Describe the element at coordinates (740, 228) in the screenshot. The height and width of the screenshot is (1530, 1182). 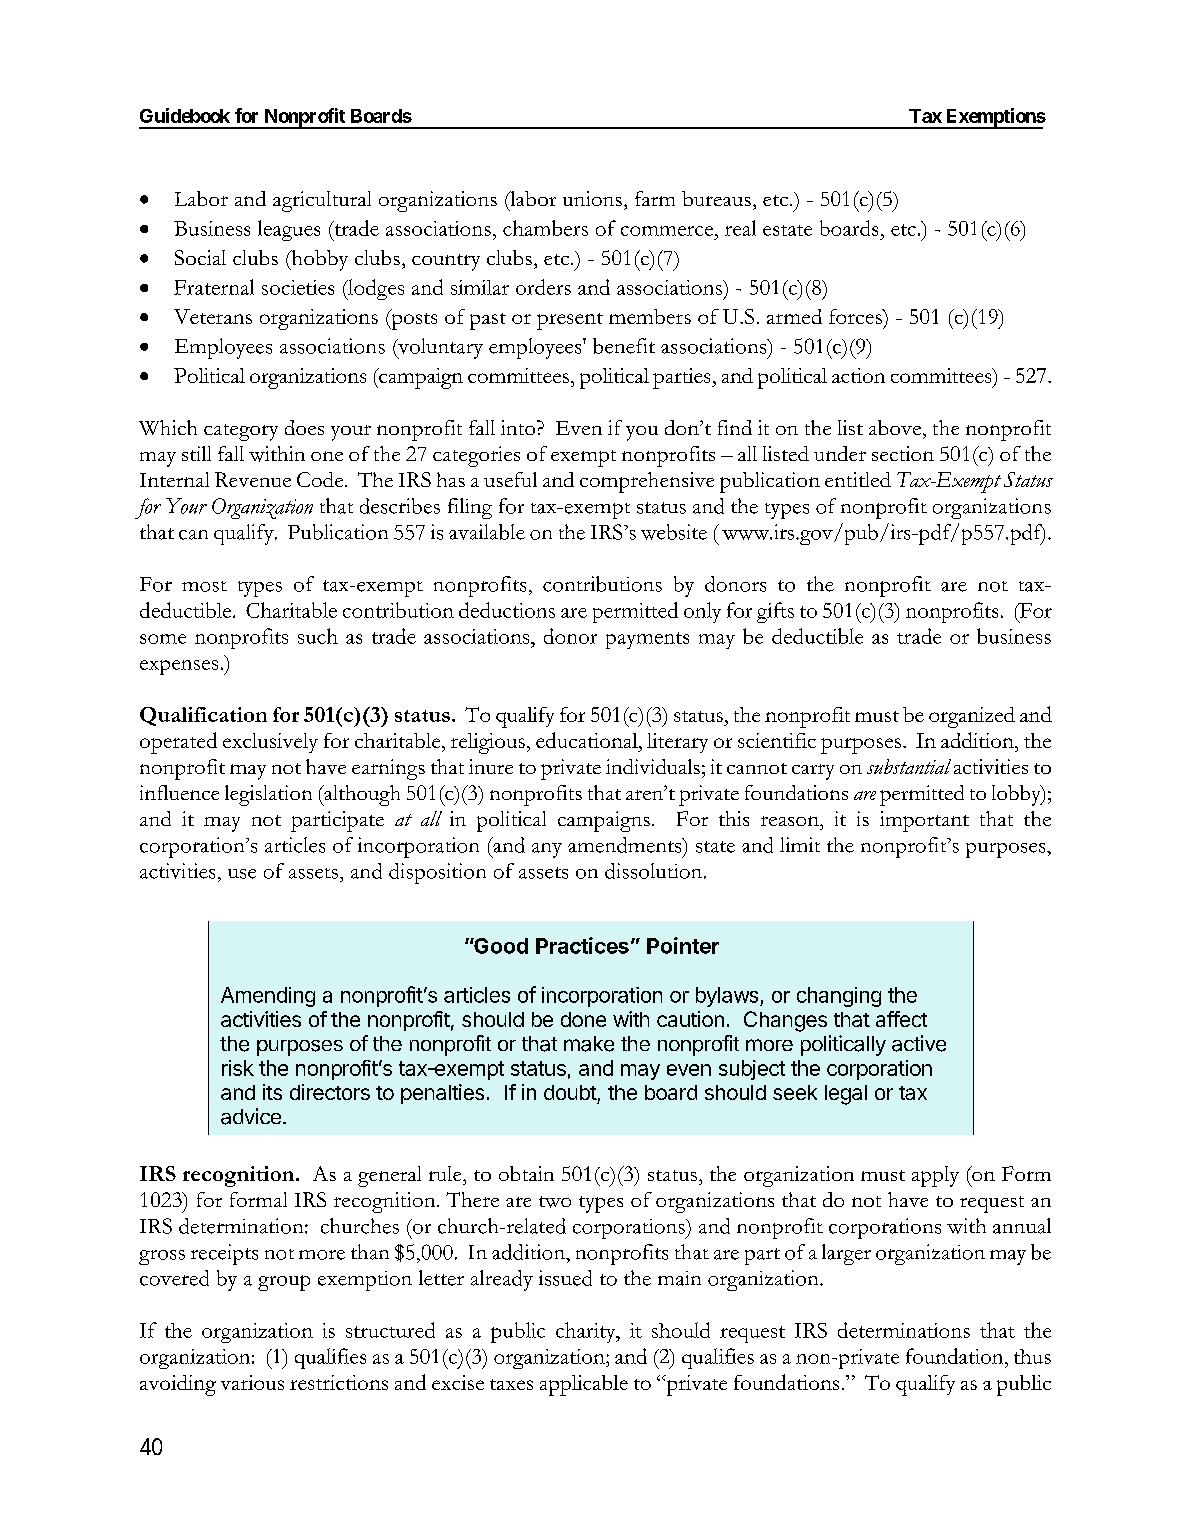
I see `real` at that location.
